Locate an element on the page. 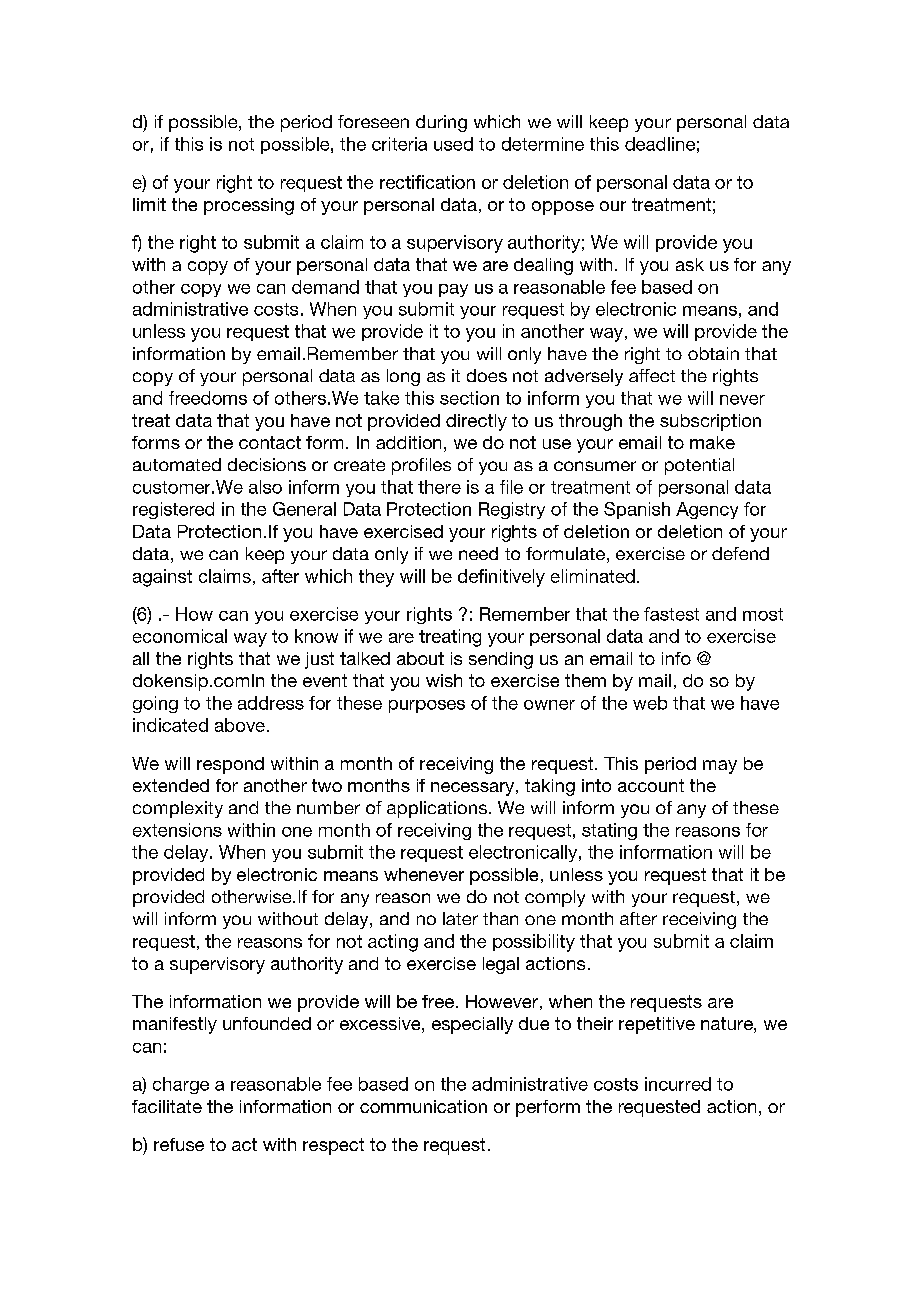  deadline is located at coordinates (660, 144).
